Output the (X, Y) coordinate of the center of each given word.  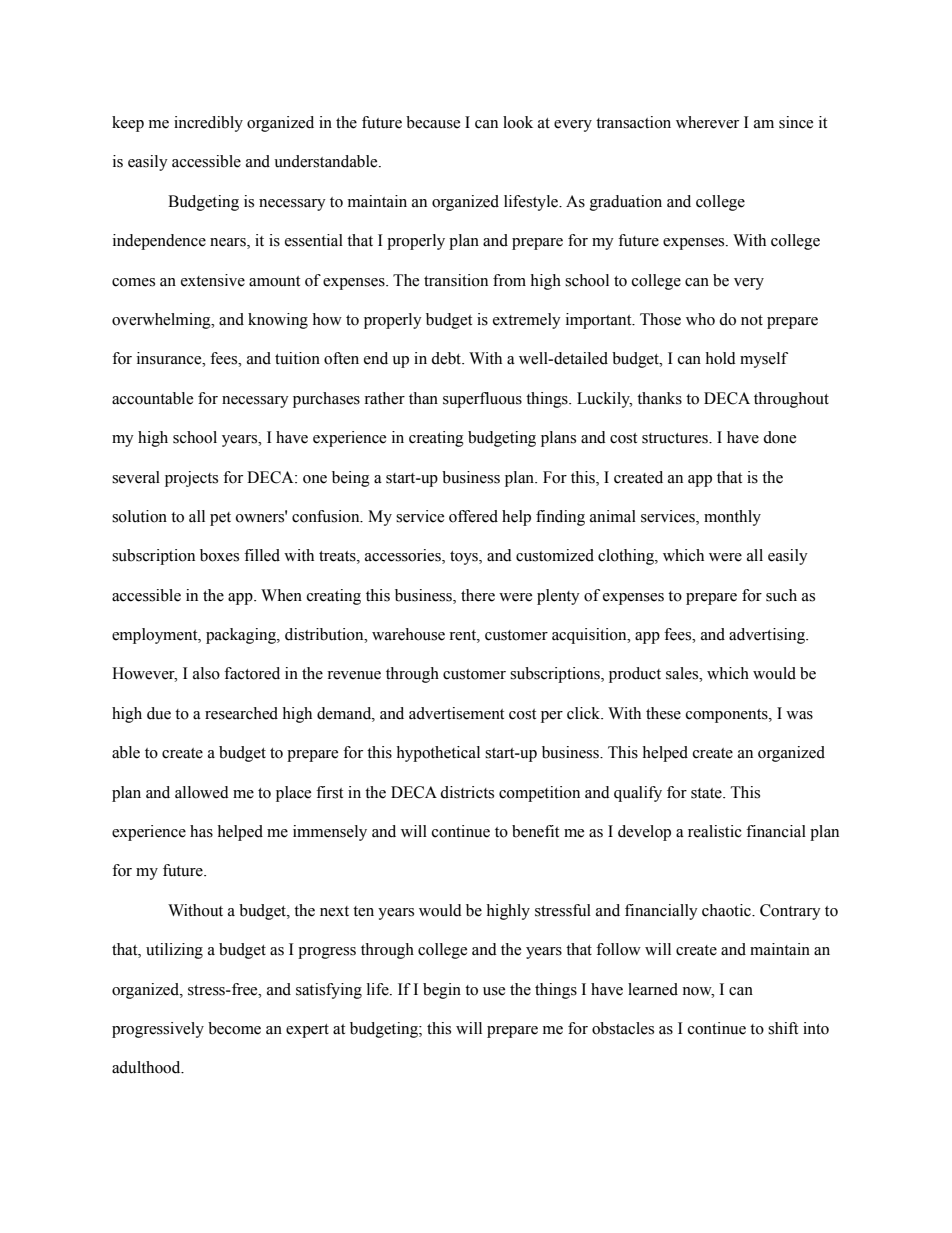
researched (241, 713)
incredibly (208, 124)
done (779, 437)
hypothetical (438, 754)
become (234, 1028)
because (433, 122)
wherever (707, 122)
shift (783, 1028)
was (799, 715)
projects (191, 479)
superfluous (482, 400)
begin (442, 991)
